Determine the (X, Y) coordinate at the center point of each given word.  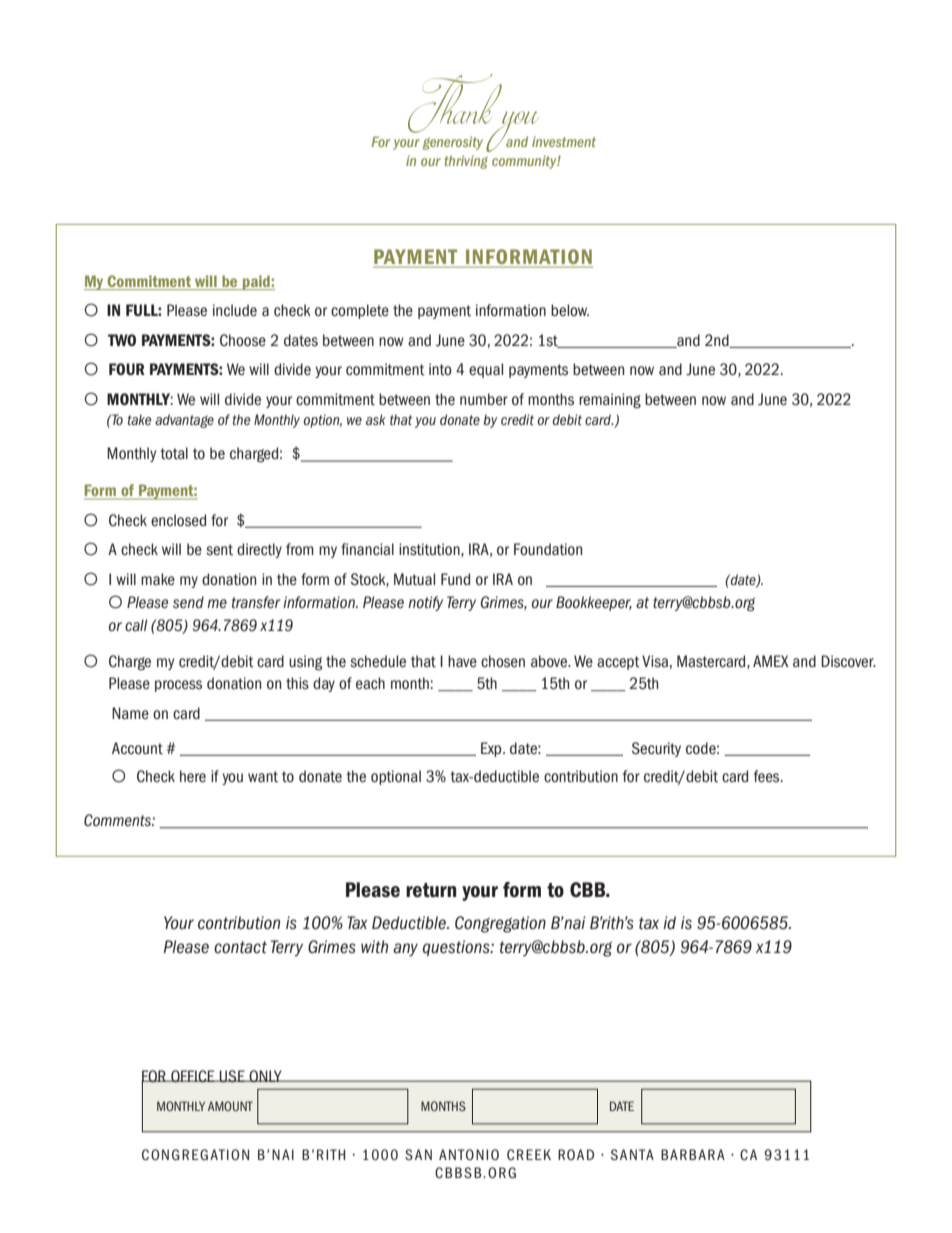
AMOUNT (230, 1106)
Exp (492, 749)
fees (768, 776)
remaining (610, 401)
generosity (453, 143)
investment (564, 141)
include (235, 310)
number (484, 399)
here (193, 776)
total (174, 453)
